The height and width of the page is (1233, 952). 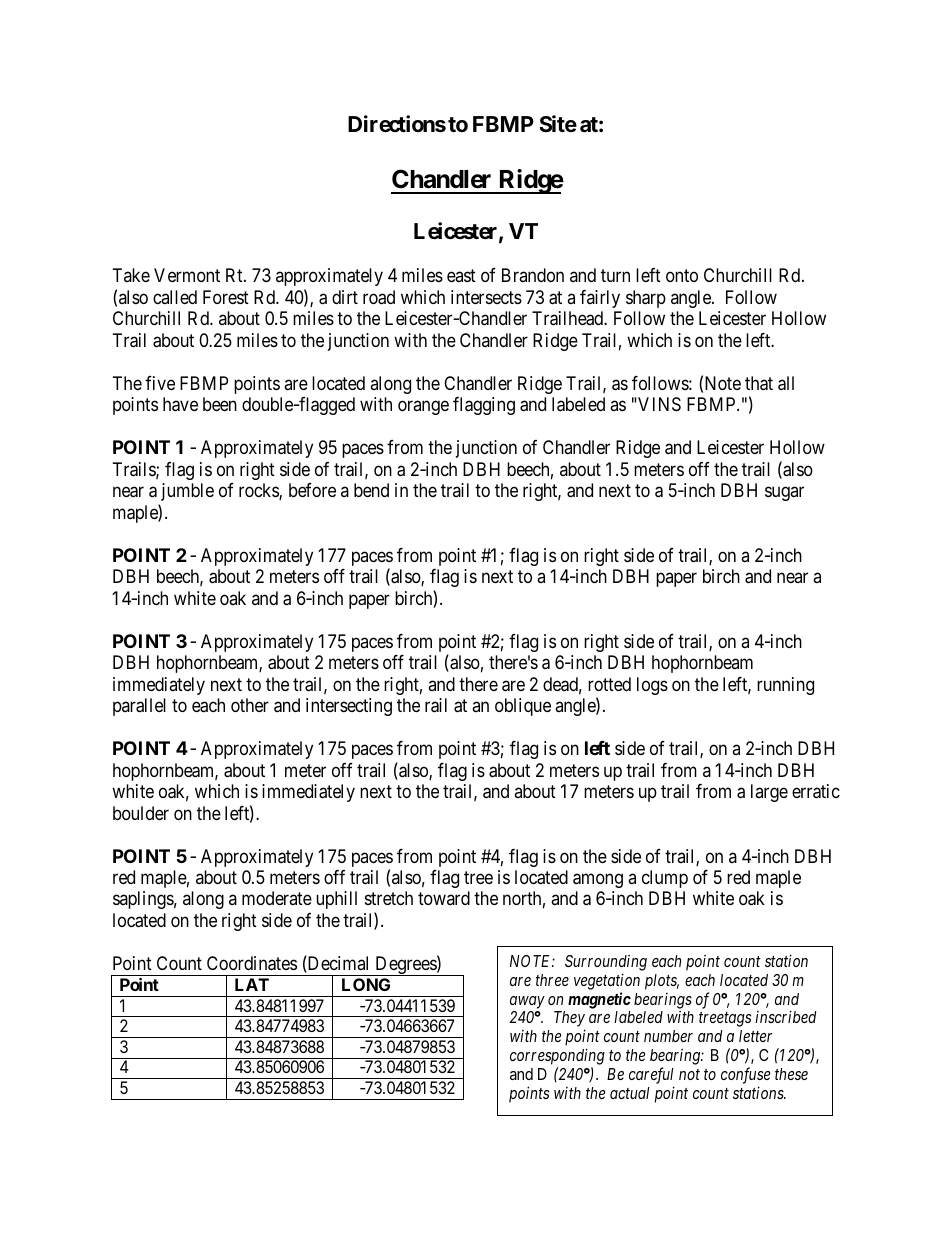 What do you see at coordinates (784, 494) in the page?
I see `sugar` at bounding box center [784, 494].
